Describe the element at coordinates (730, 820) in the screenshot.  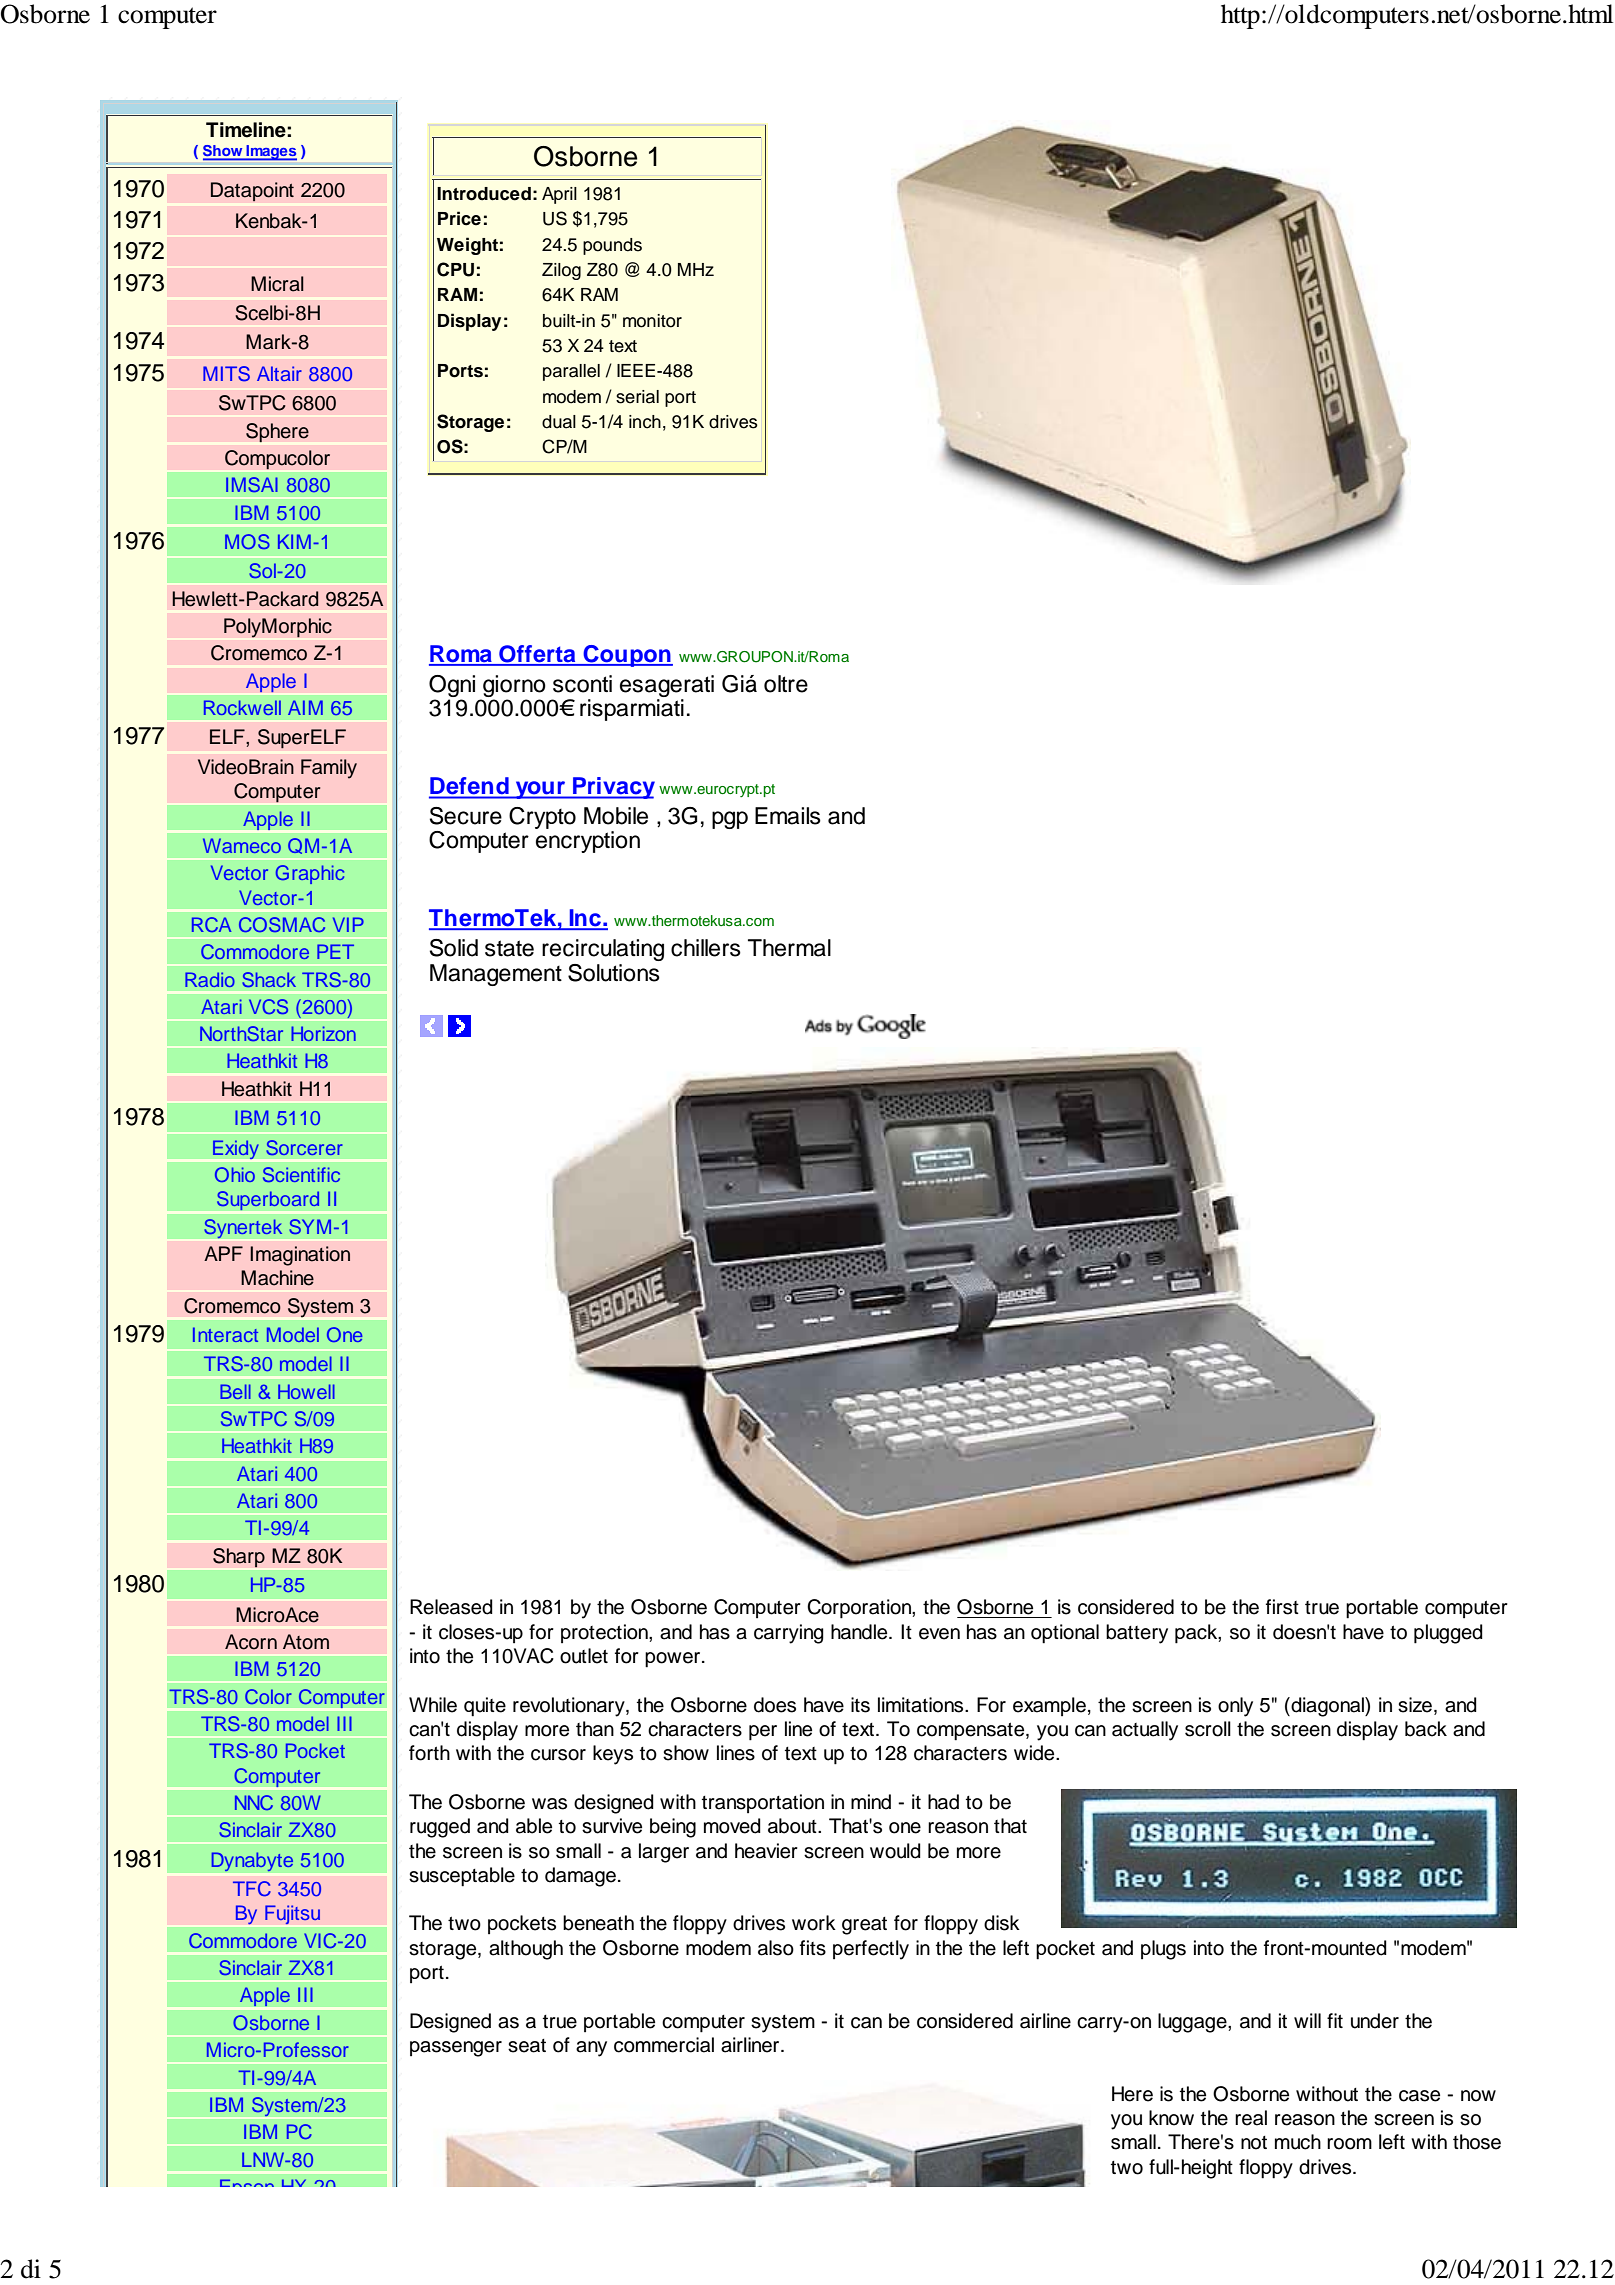
I see `pgp` at that location.
